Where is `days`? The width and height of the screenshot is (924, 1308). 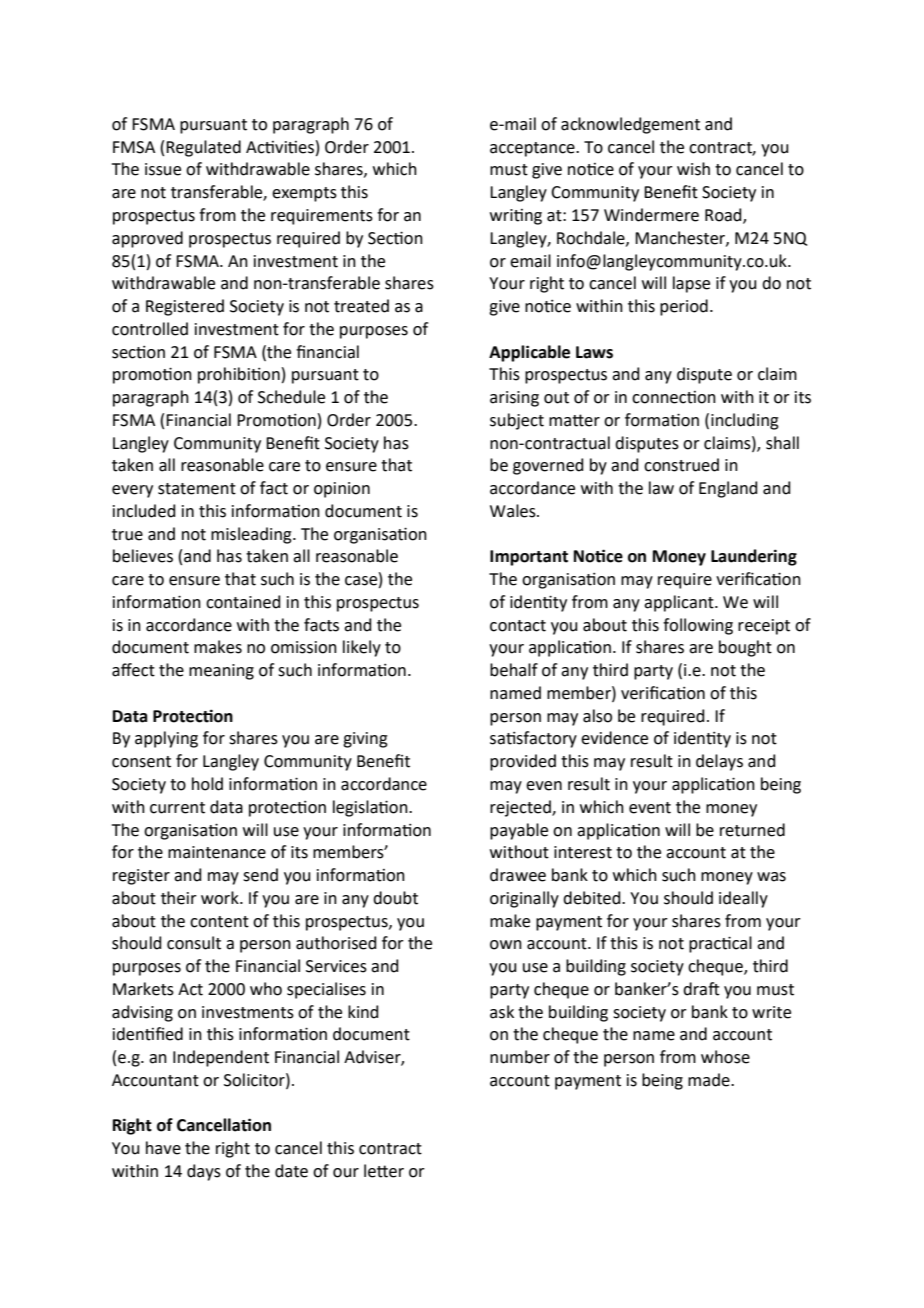 days is located at coordinates (204, 1172).
